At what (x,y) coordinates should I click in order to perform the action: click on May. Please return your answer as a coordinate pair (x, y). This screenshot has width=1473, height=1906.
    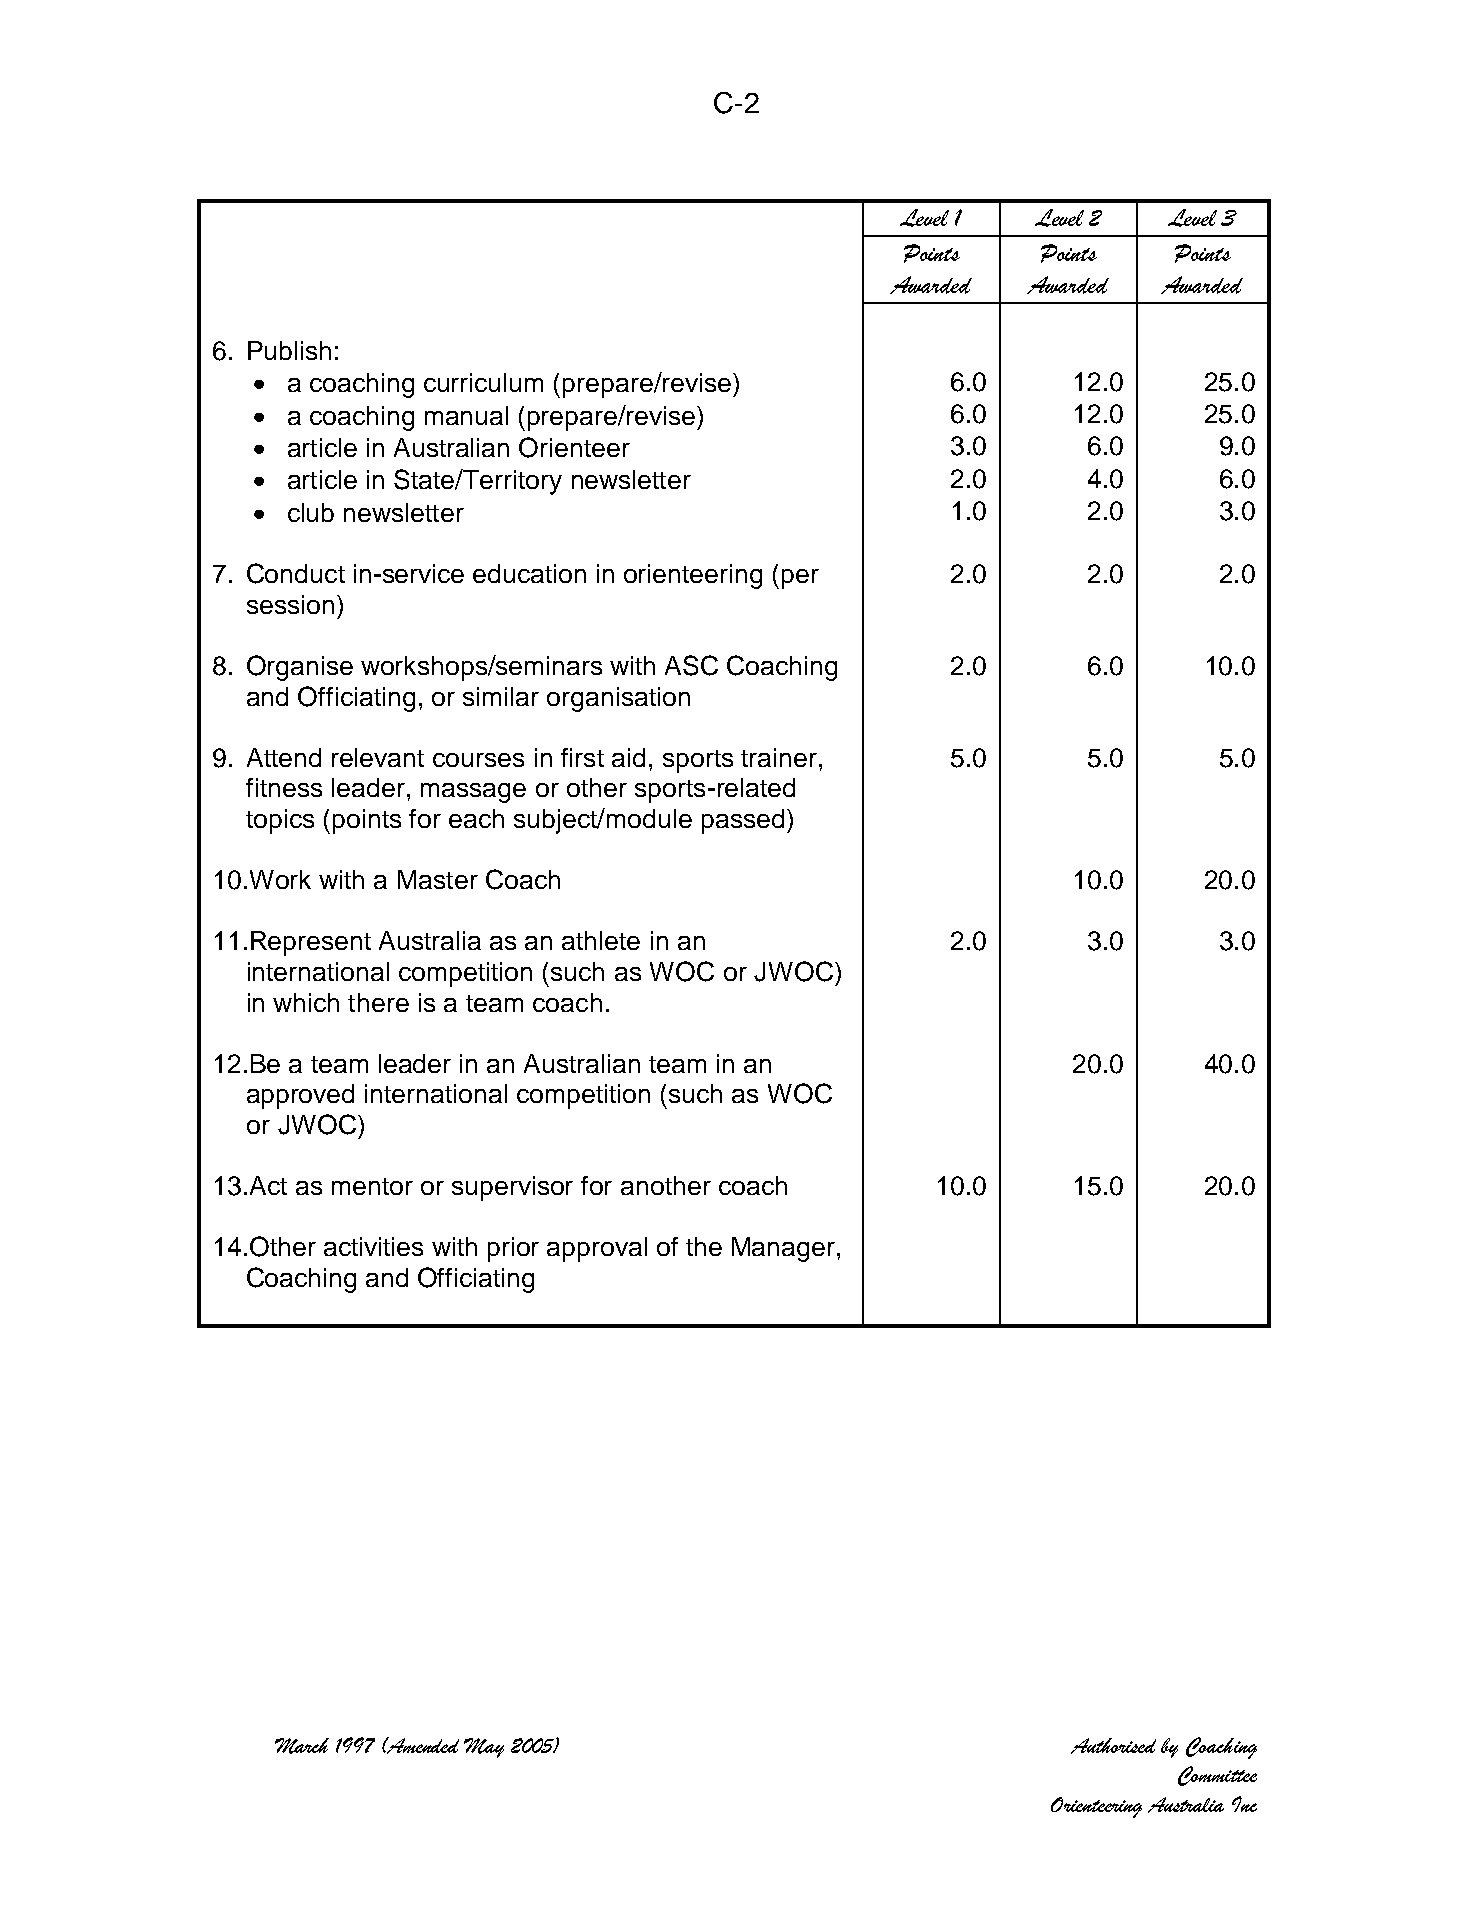
    Looking at the image, I should click on (484, 1748).
